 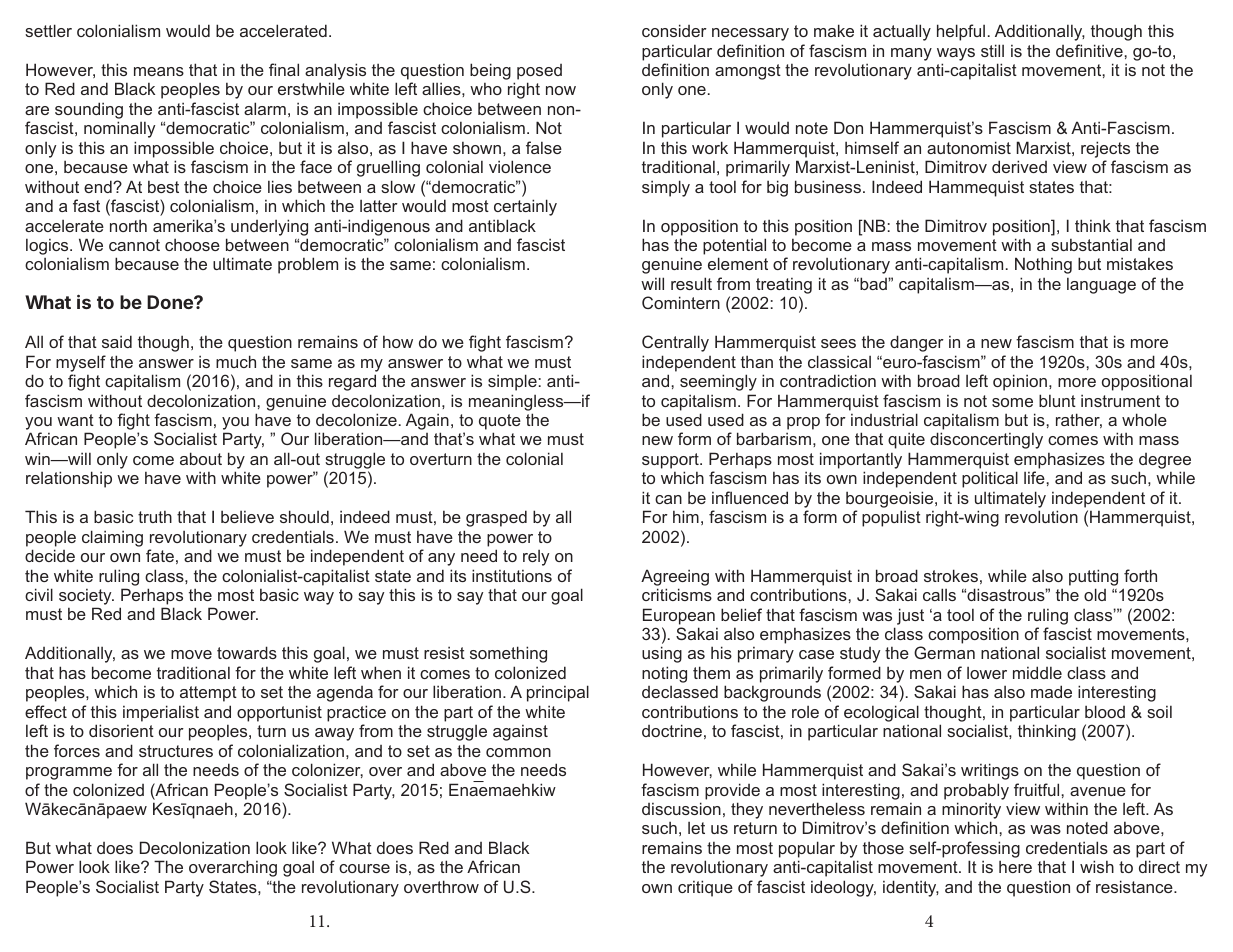 I want to click on posed, so click(x=539, y=72).
